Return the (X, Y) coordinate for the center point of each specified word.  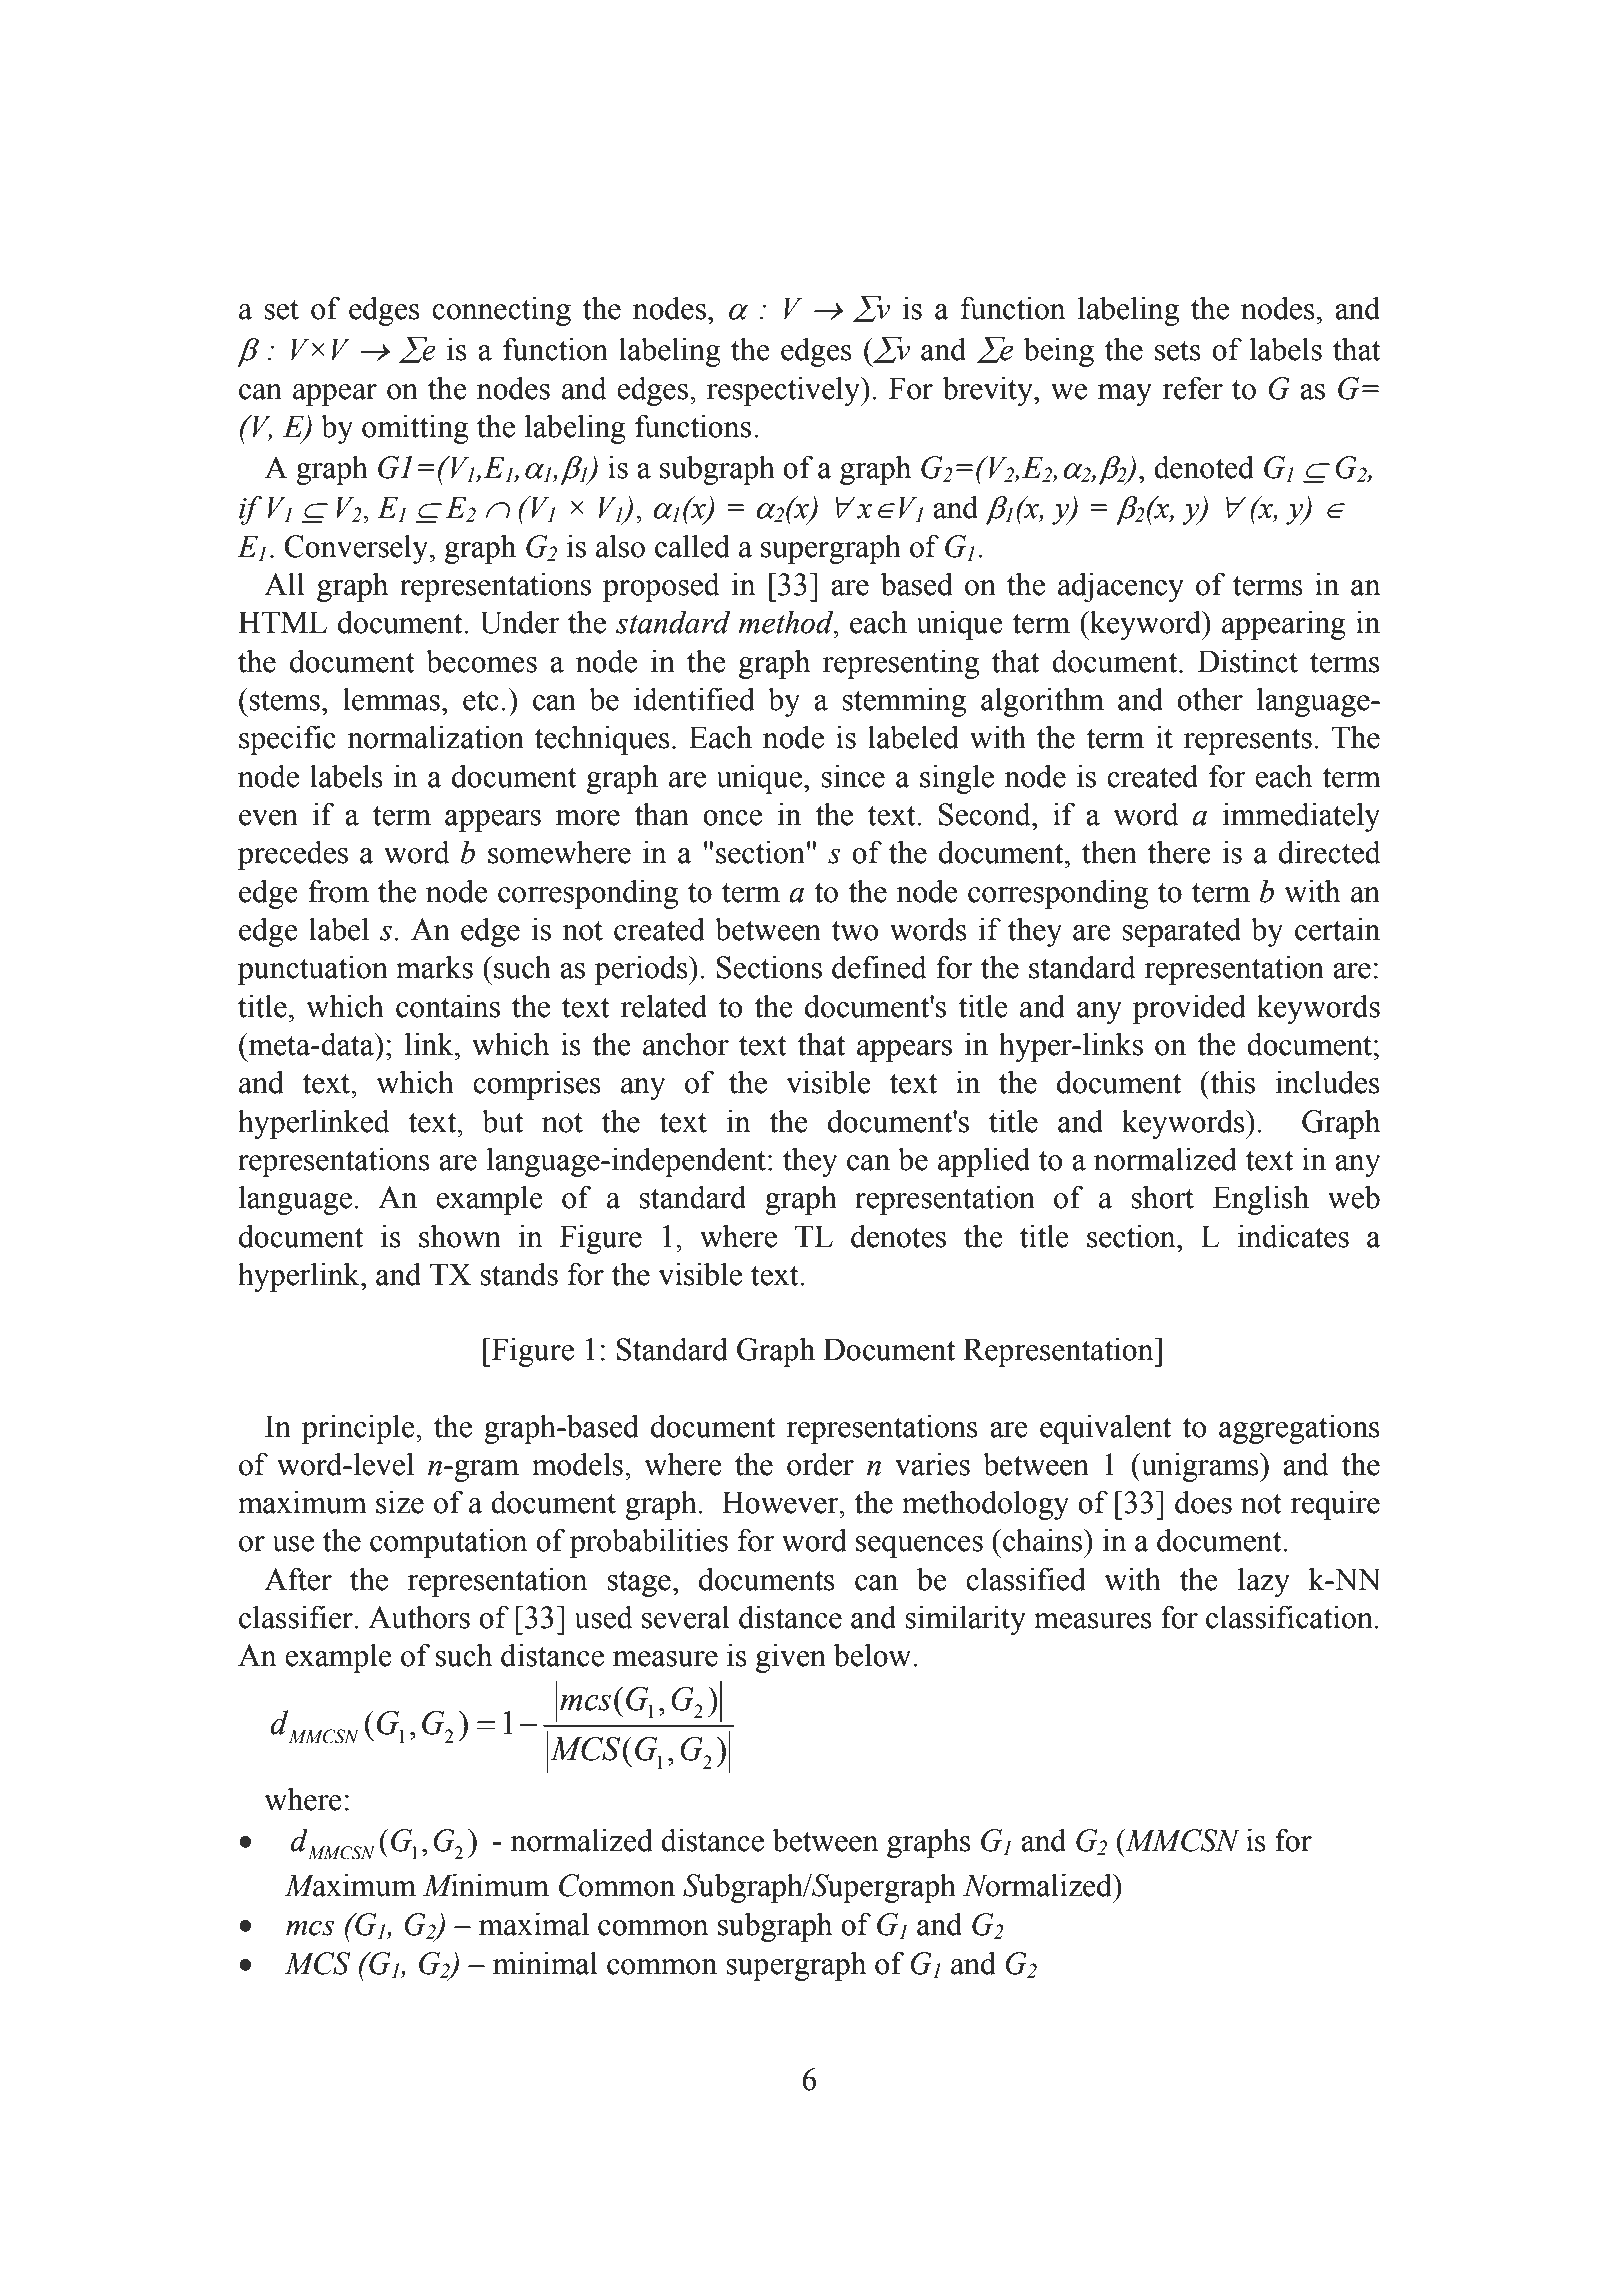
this (1231, 1082)
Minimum (486, 1885)
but (502, 1121)
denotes (898, 1236)
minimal (545, 1963)
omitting (415, 429)
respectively (784, 391)
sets (1178, 351)
